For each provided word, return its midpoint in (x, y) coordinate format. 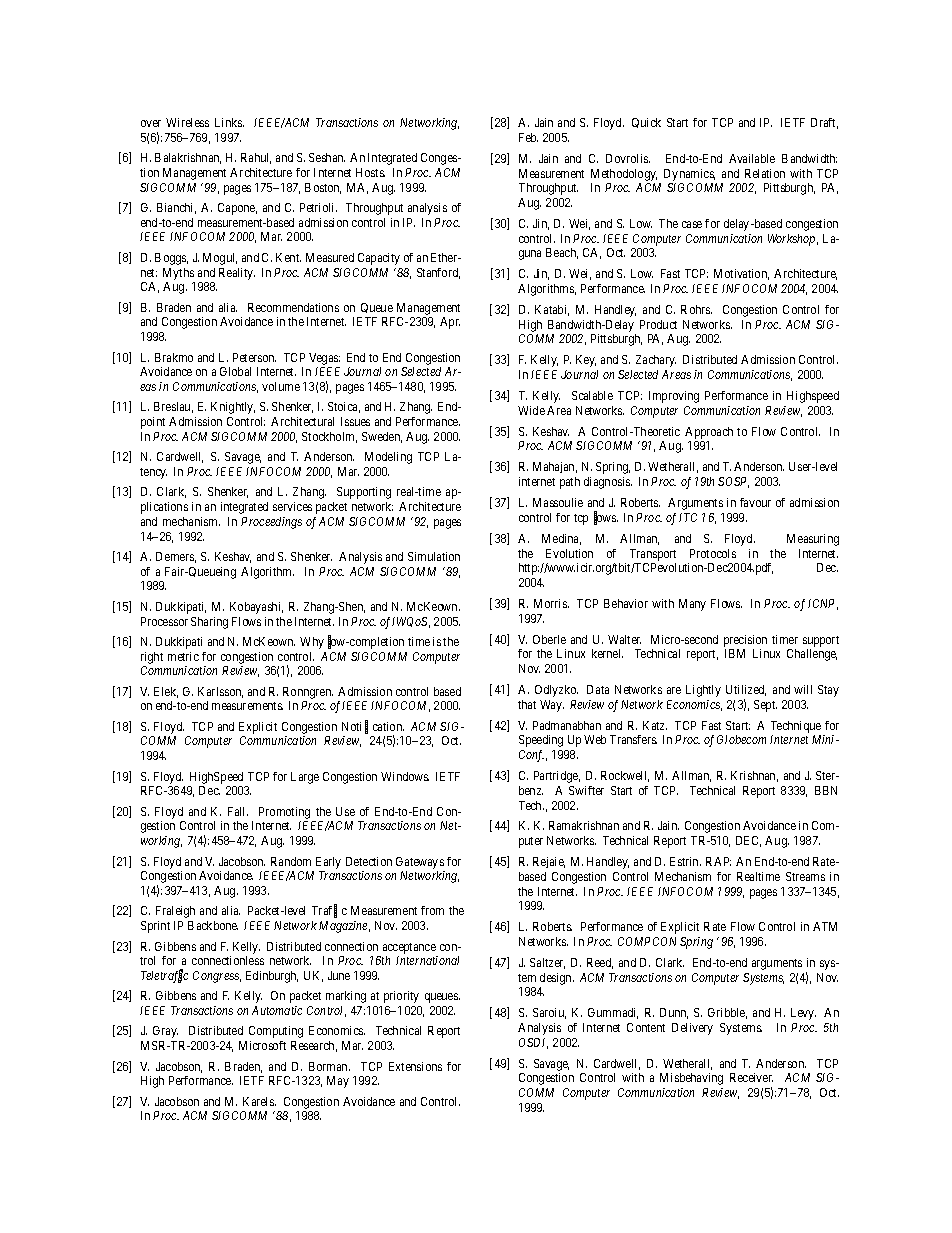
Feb (528, 137)
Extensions (415, 1066)
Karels (259, 1101)
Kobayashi (256, 608)
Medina (561, 539)
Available (752, 158)
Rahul (256, 158)
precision (745, 641)
